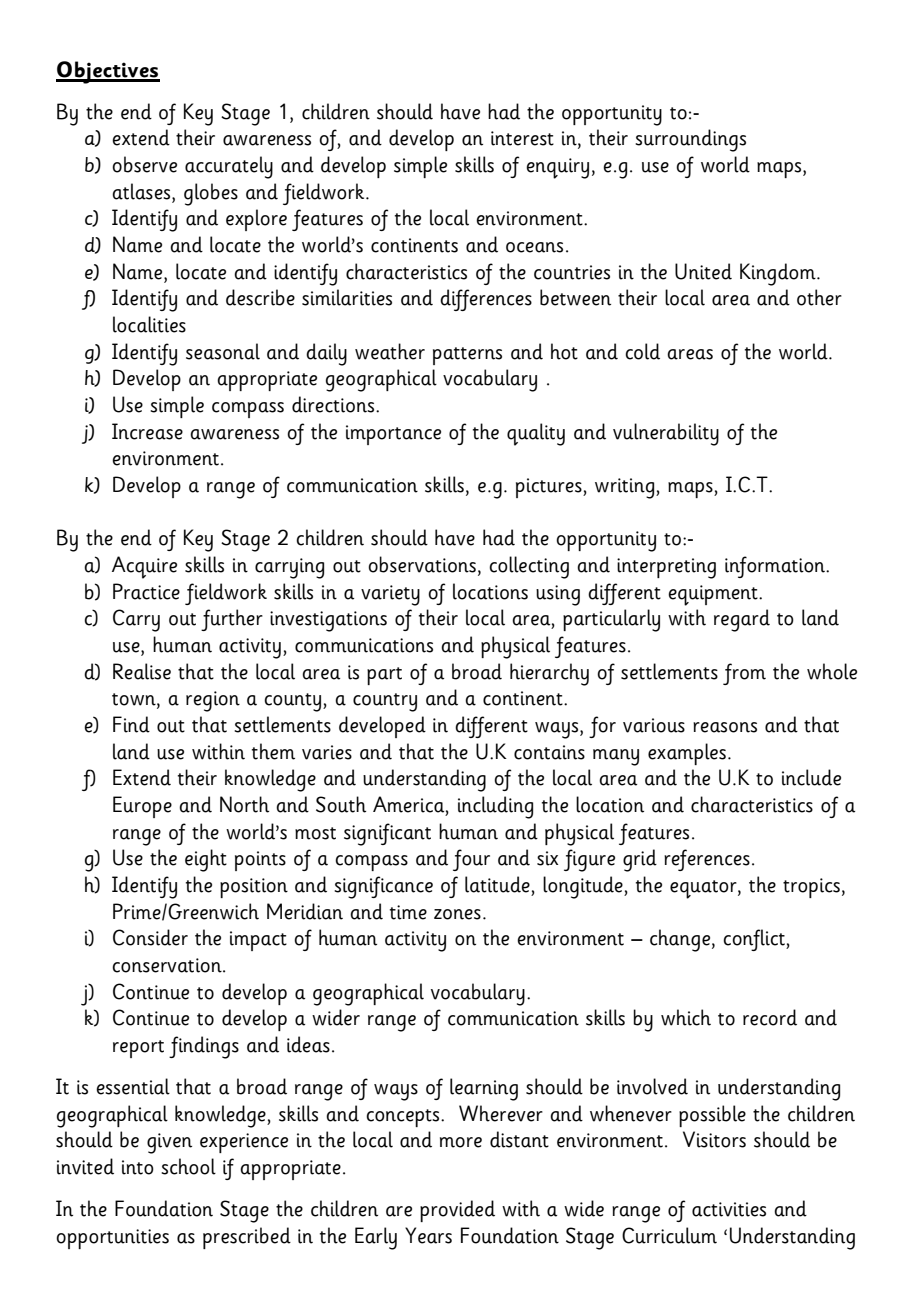  What do you see at coordinates (549, 674) in the screenshot?
I see `hierarchy` at bounding box center [549, 674].
